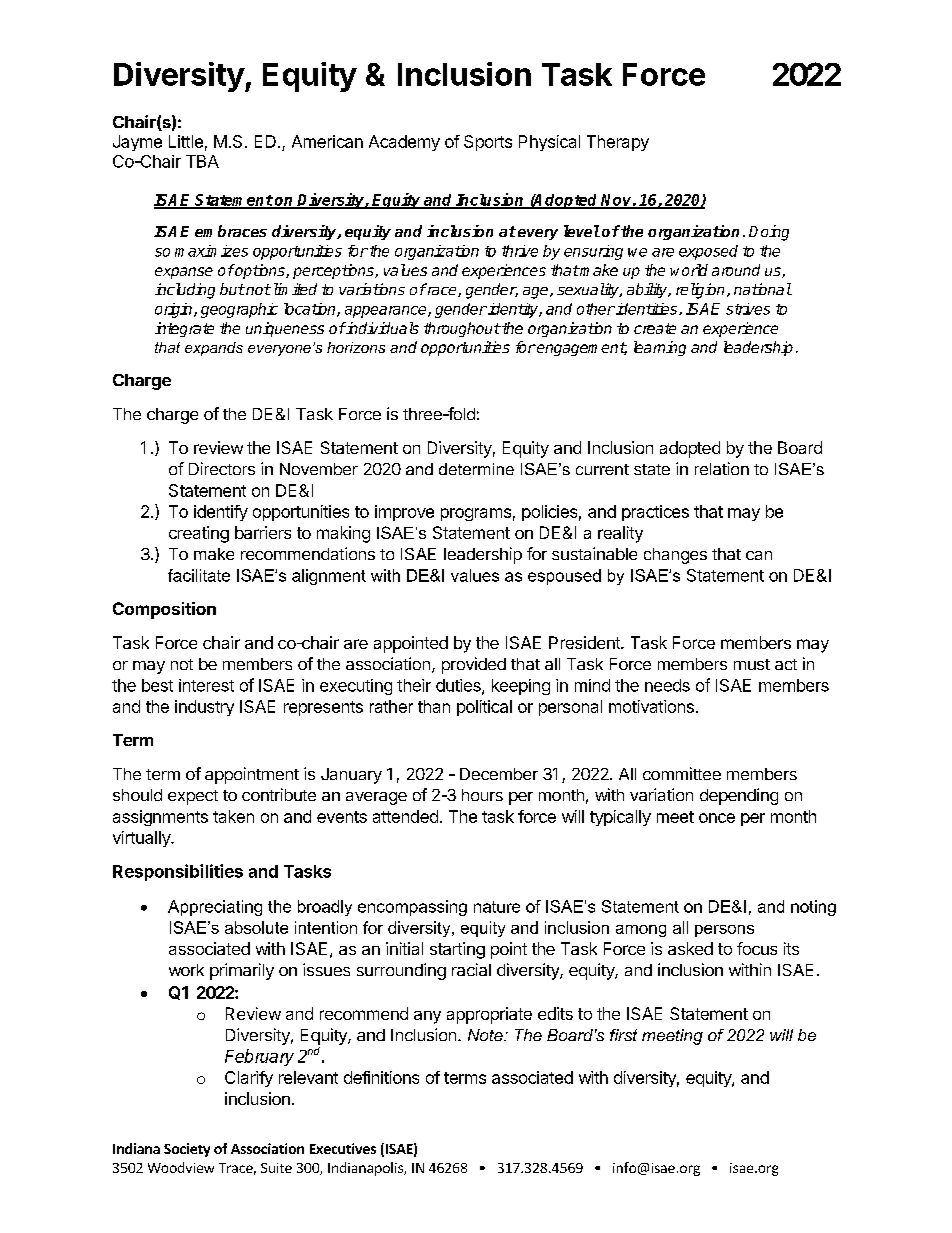  I want to click on relation, so click(722, 468).
